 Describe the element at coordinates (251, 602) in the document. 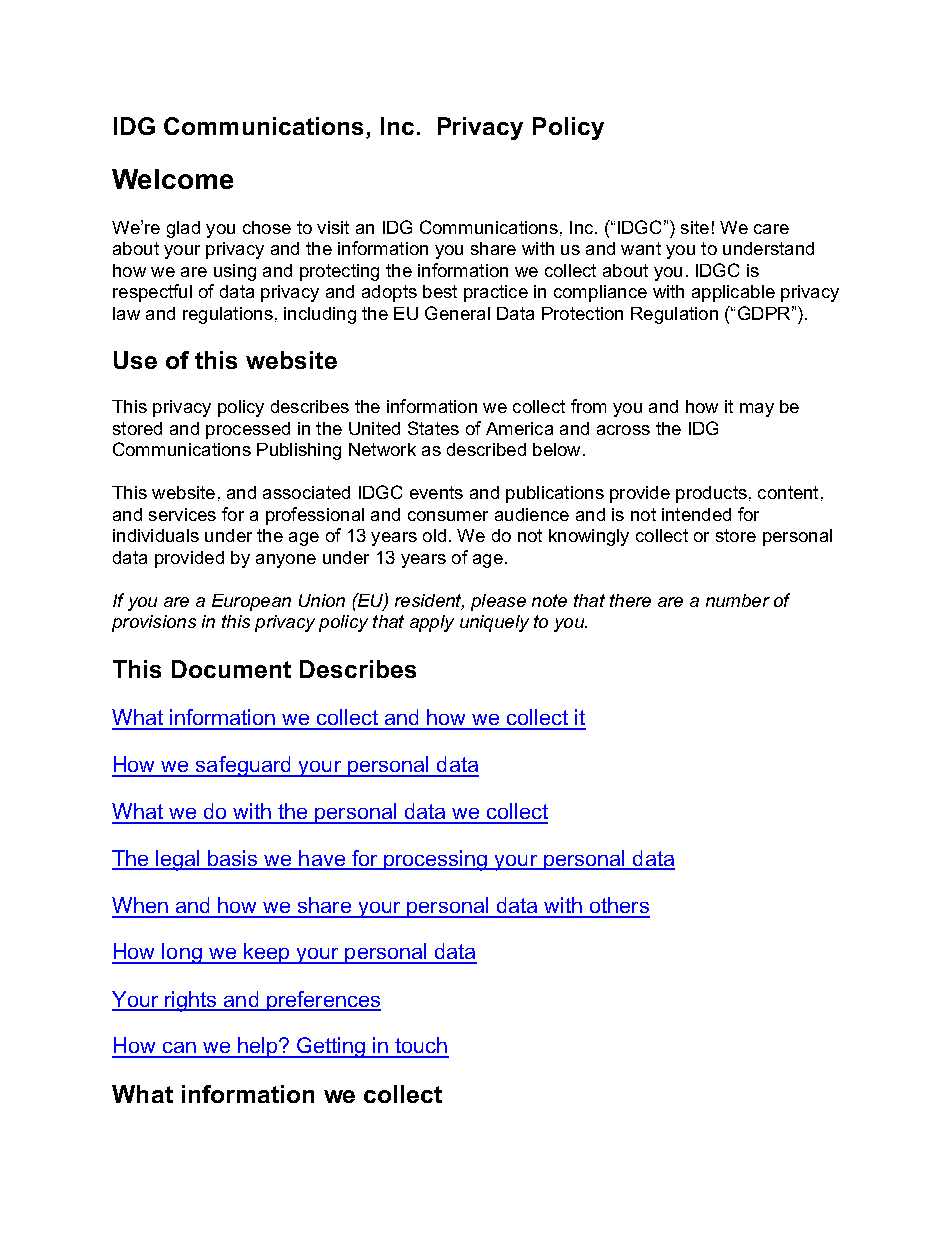

I see `European` at that location.
